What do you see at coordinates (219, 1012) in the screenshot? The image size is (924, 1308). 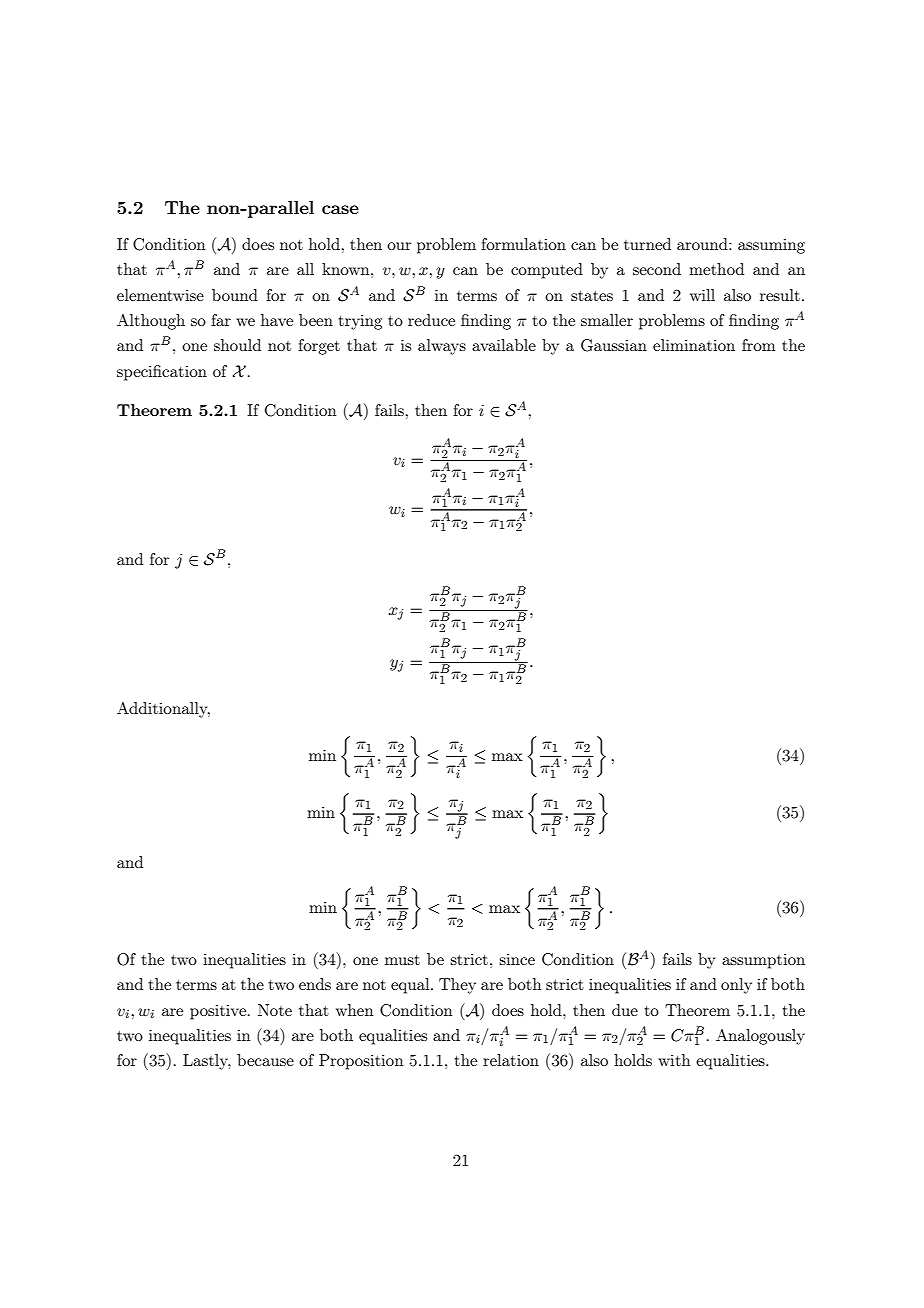 I see `positive` at bounding box center [219, 1012].
